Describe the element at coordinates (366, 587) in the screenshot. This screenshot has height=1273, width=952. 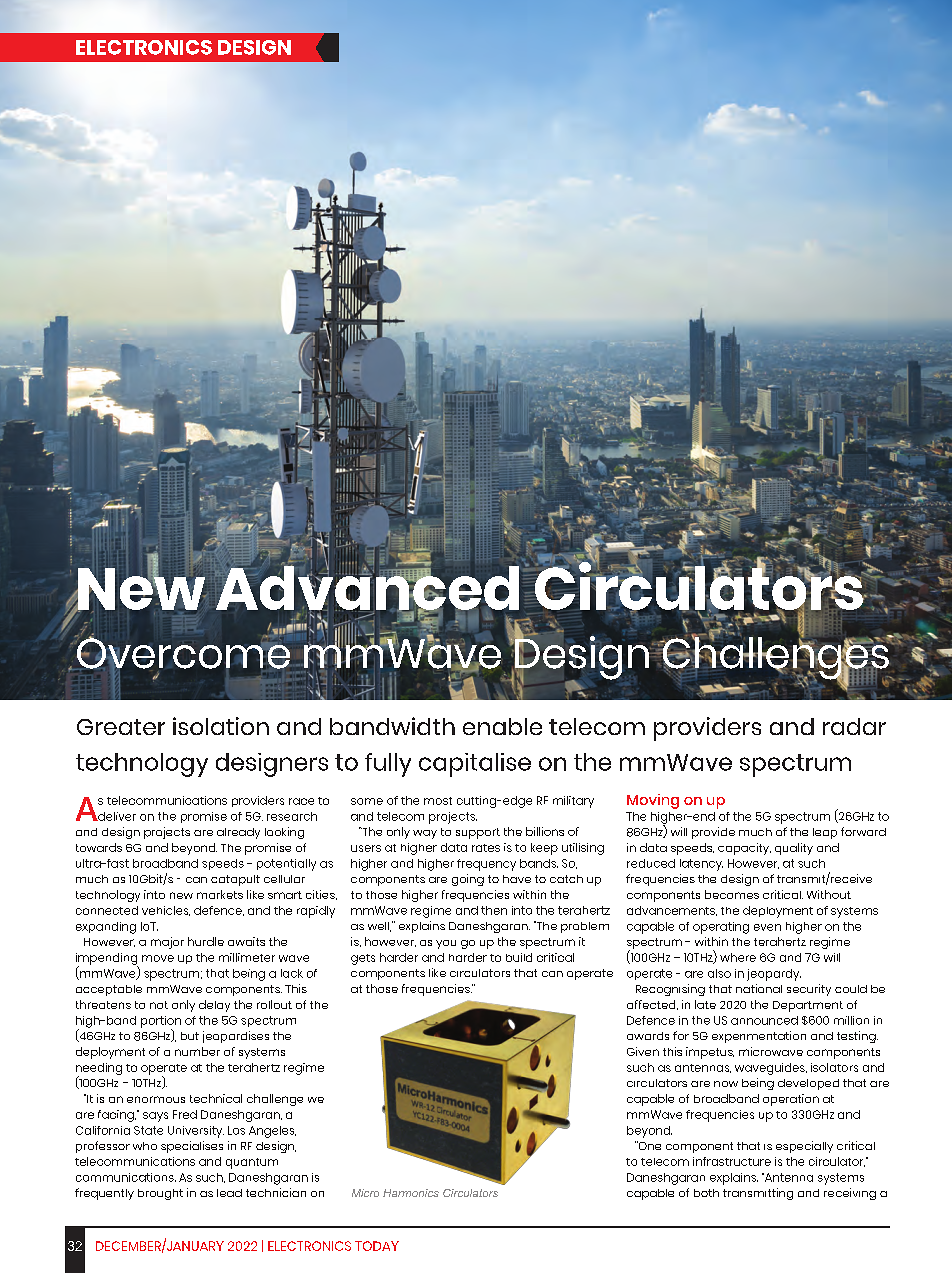
I see `Advanced` at that location.
